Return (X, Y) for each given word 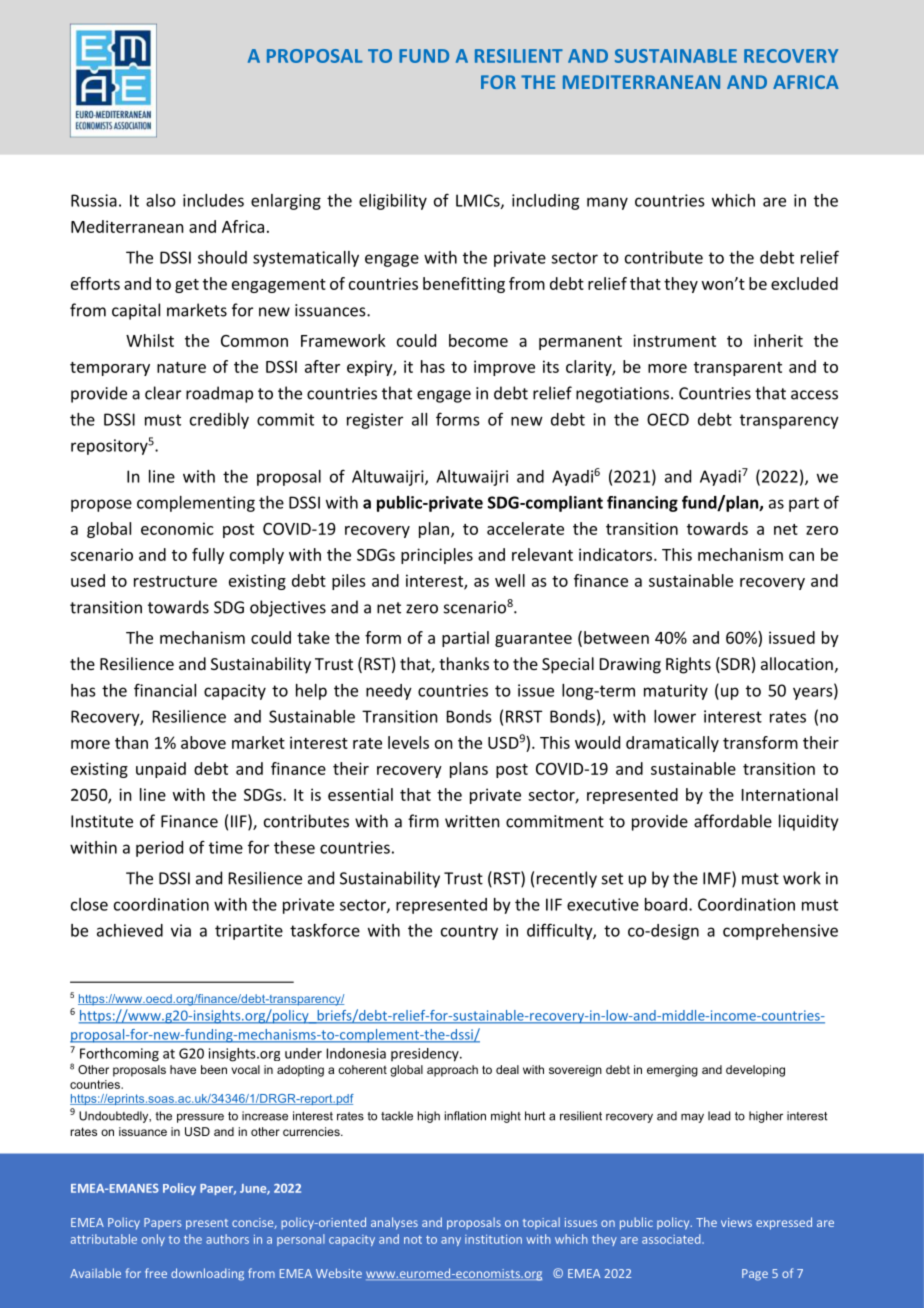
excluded (804, 283)
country (469, 932)
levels (408, 742)
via (181, 930)
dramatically (672, 744)
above (203, 742)
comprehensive (780, 932)
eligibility (393, 202)
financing (642, 504)
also (161, 200)
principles (437, 556)
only (153, 1240)
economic (177, 528)
